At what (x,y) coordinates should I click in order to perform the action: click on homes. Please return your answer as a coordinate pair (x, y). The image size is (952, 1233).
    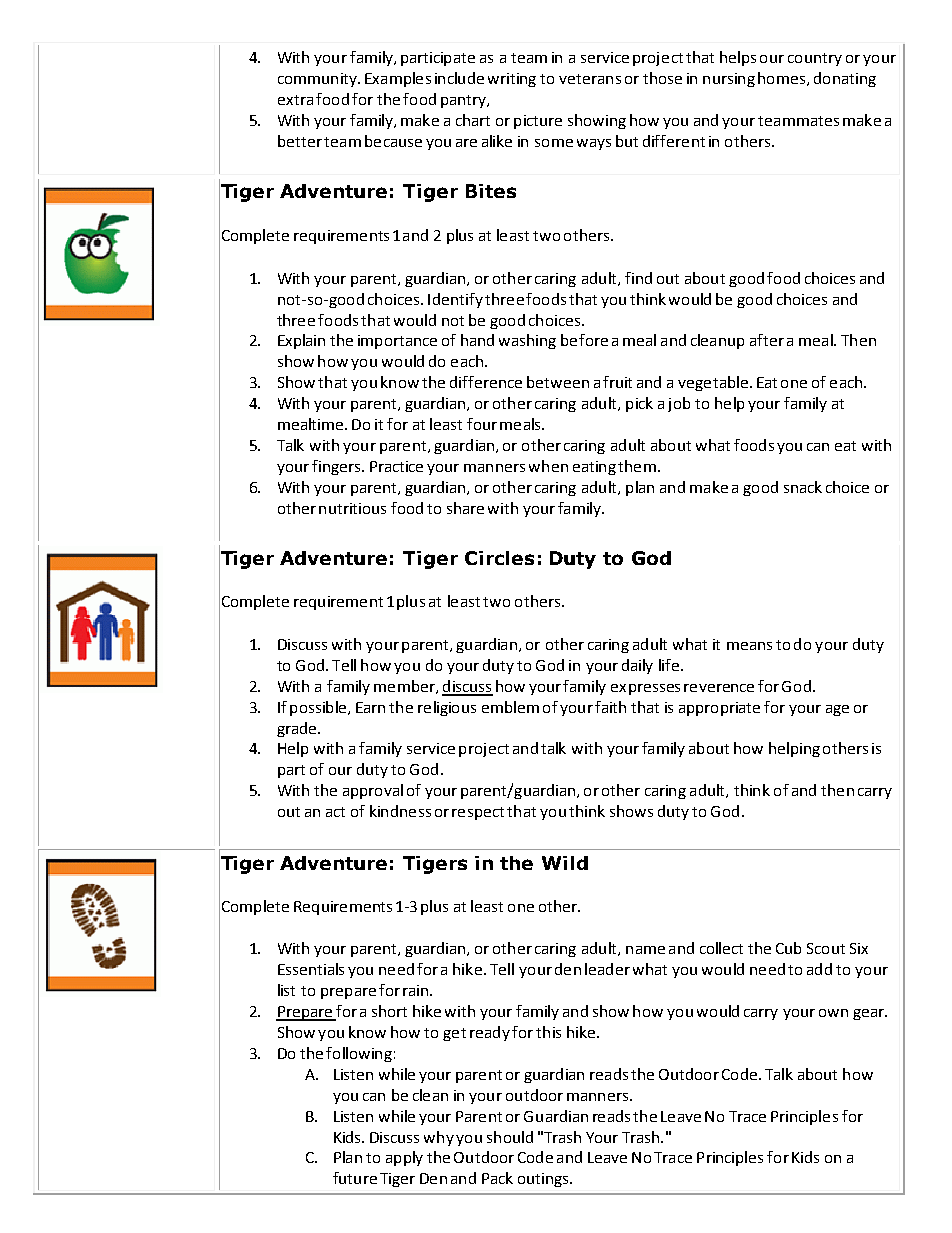
    Looking at the image, I should click on (783, 79).
